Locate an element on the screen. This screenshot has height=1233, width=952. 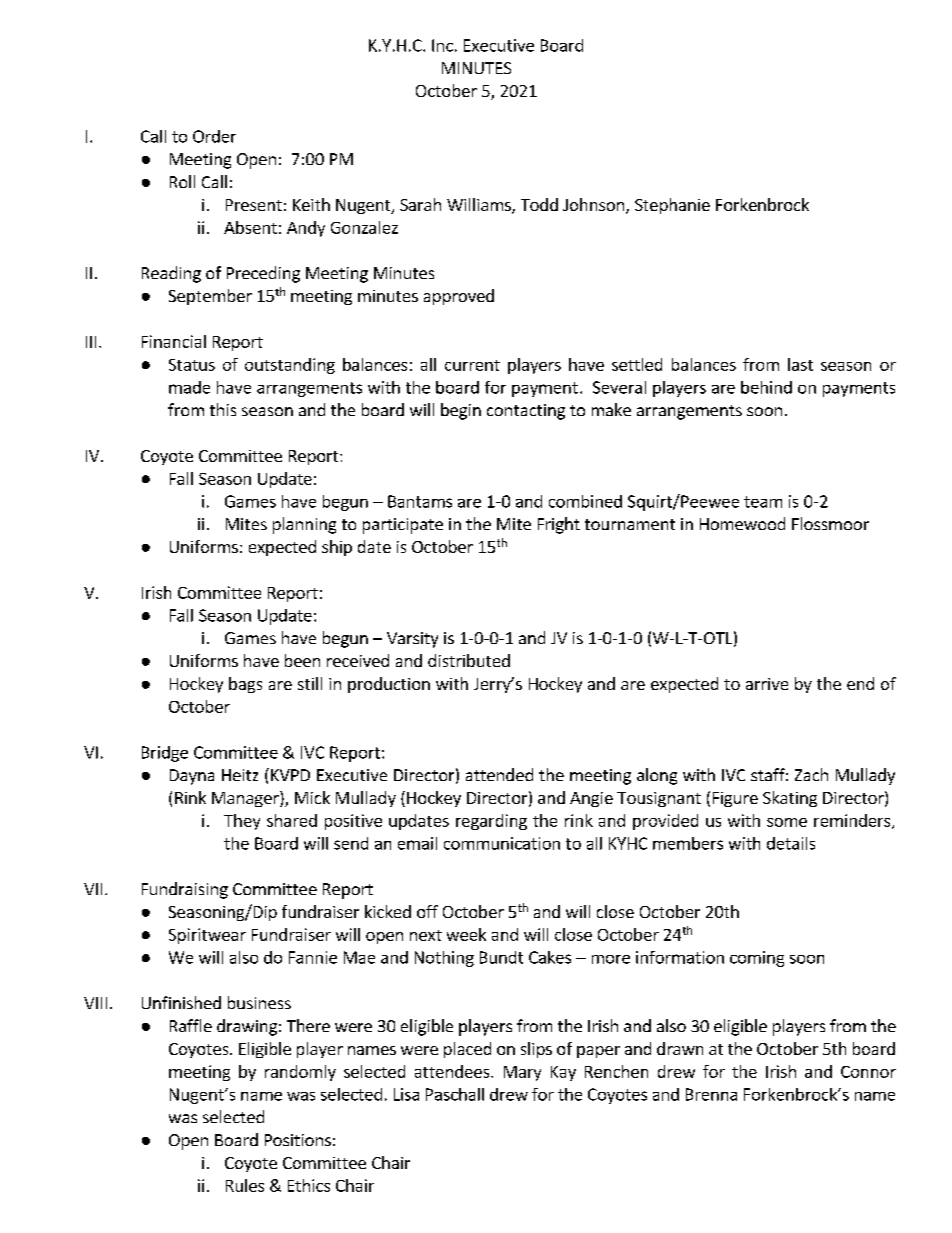
Rules is located at coordinates (245, 1185).
